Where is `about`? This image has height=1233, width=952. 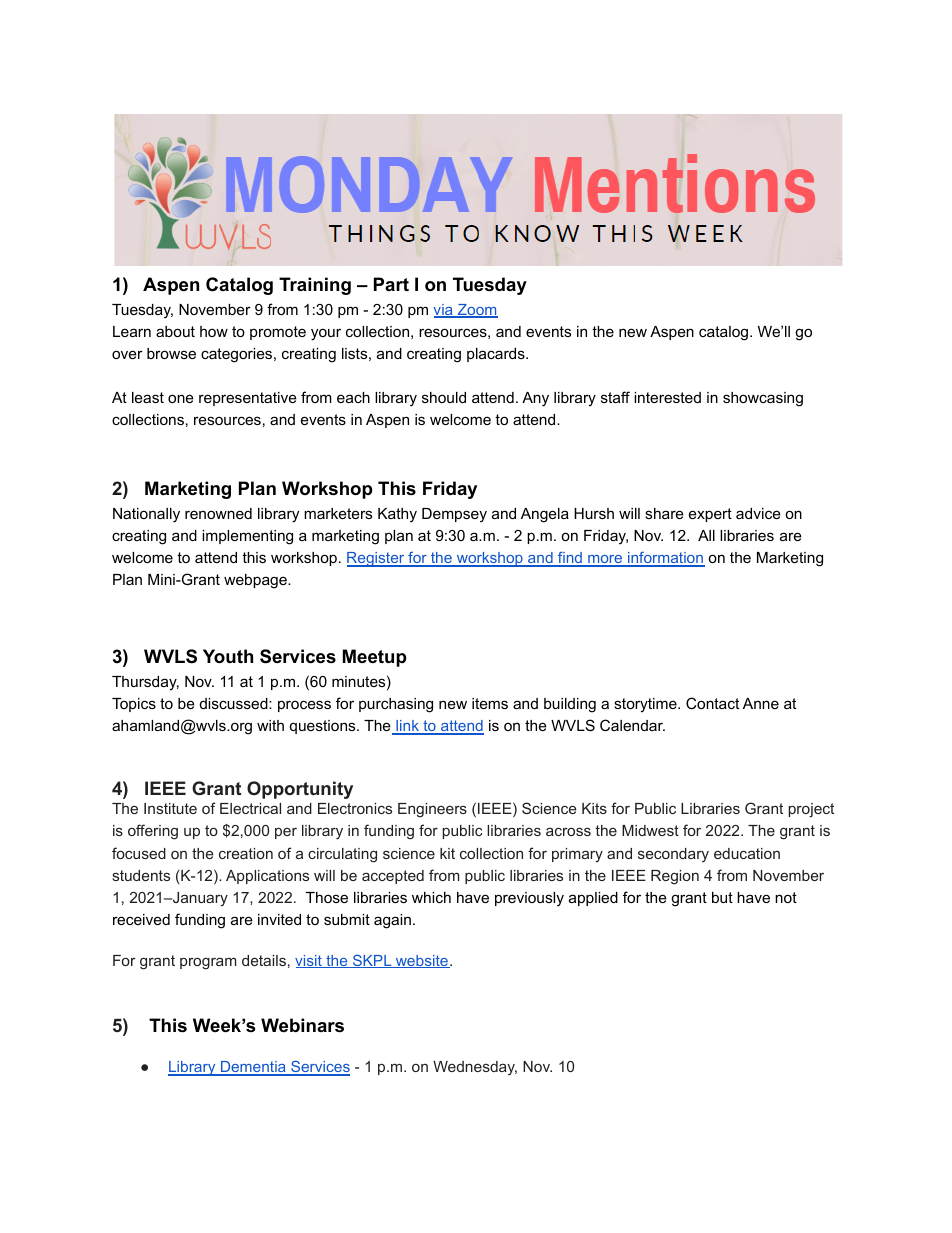
about is located at coordinates (175, 331).
